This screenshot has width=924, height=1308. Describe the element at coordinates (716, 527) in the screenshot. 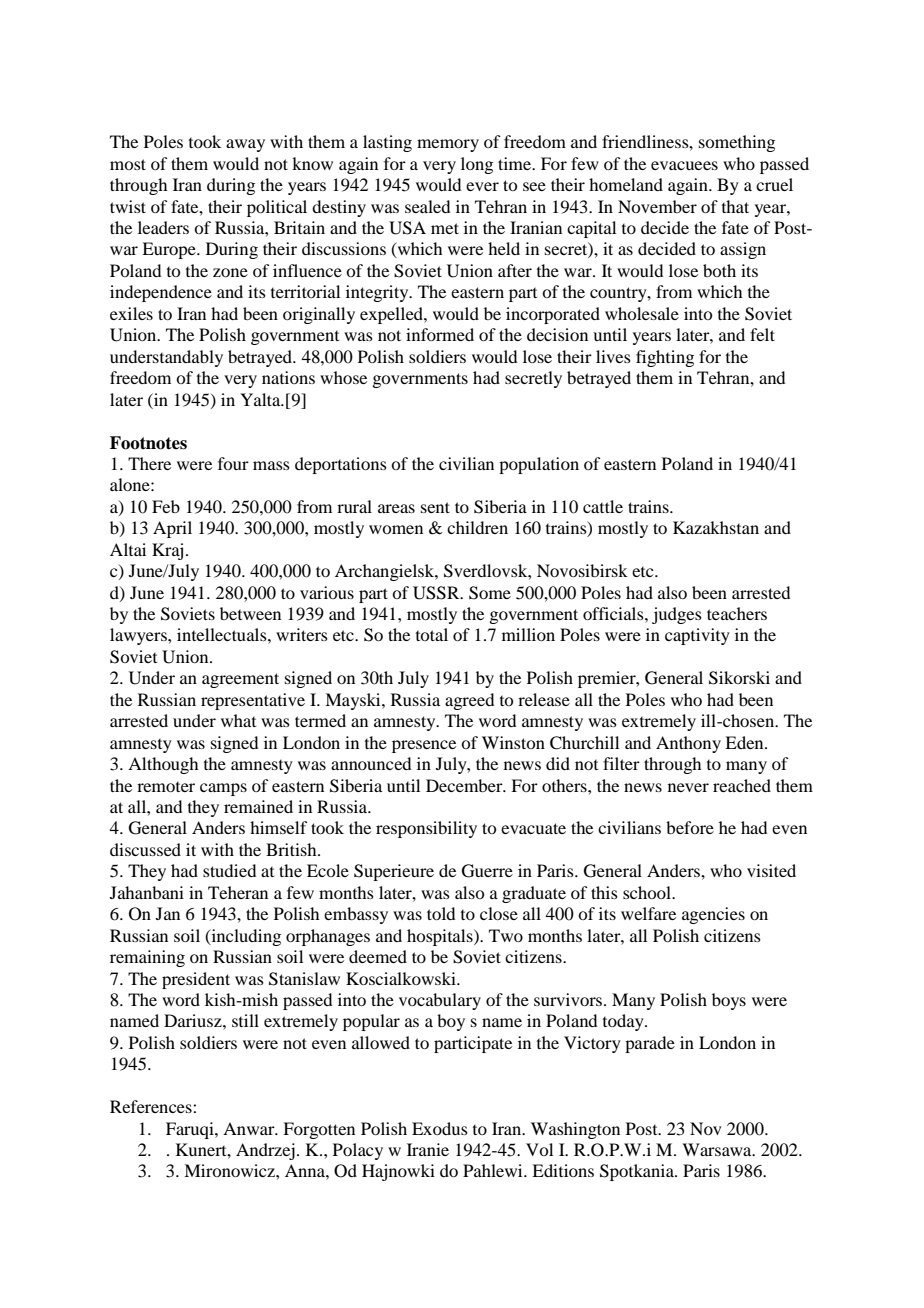

I see `Kazakhstan` at that location.
